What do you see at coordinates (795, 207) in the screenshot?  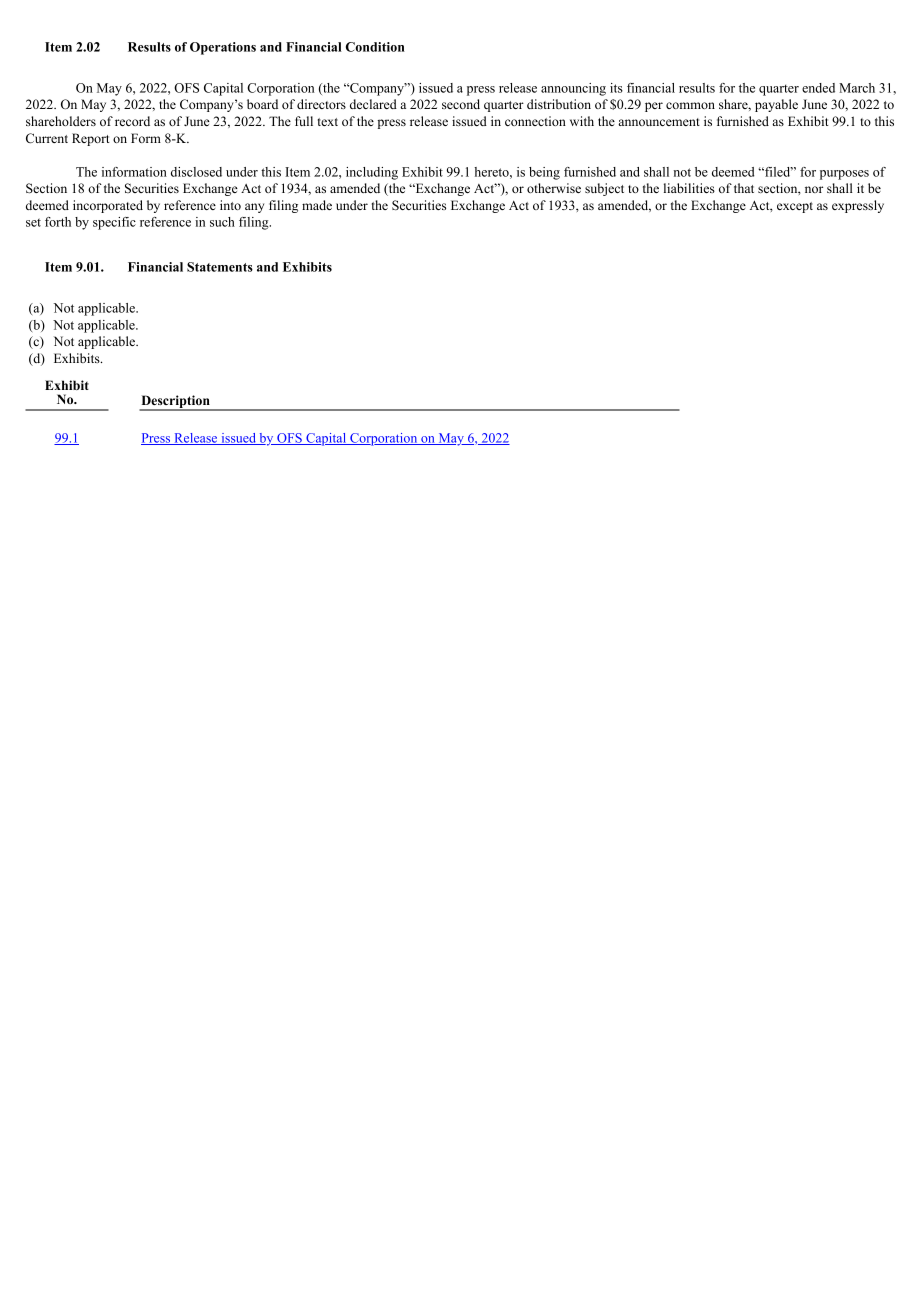 I see `except` at bounding box center [795, 207].
